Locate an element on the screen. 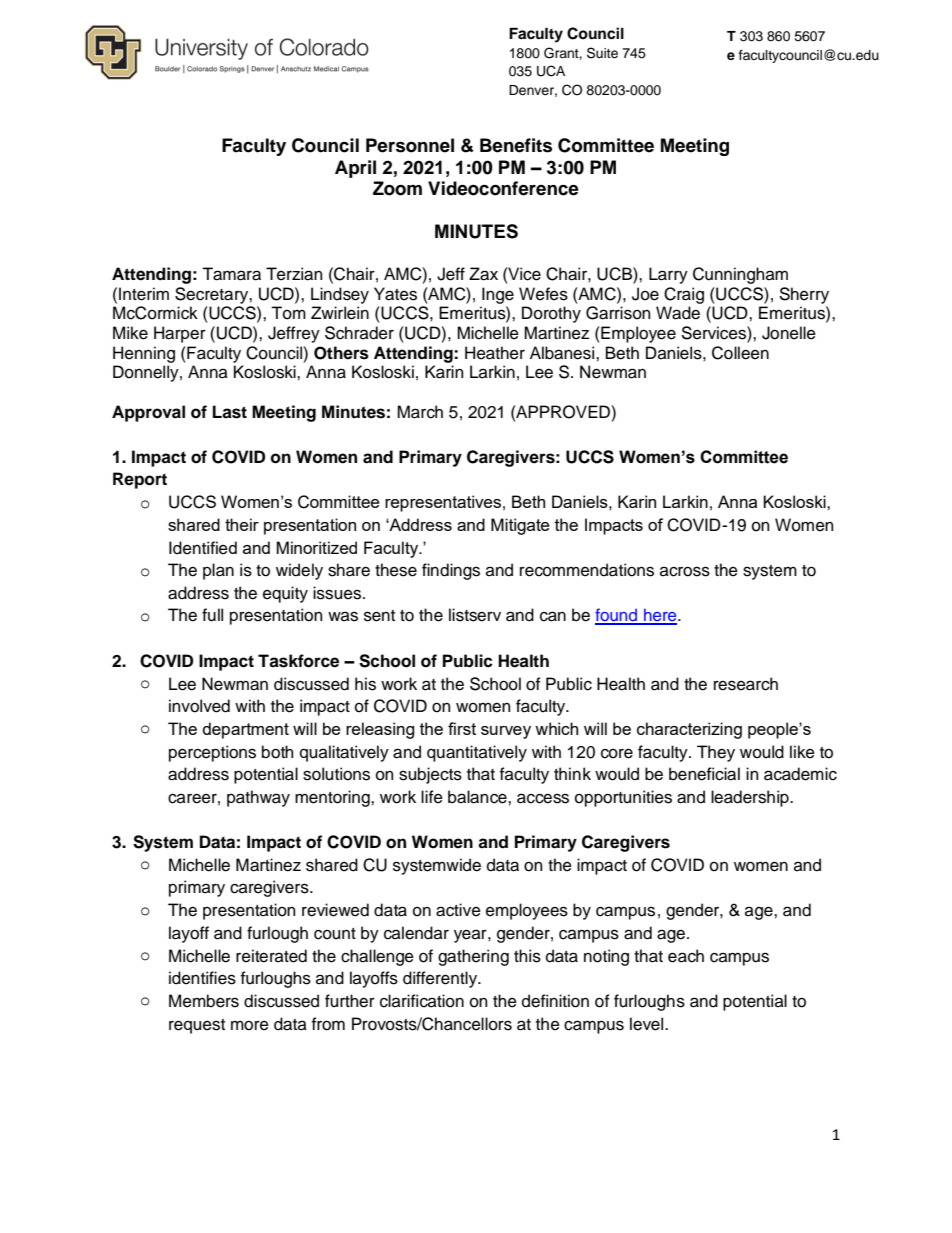 This screenshot has height=1233, width=952. Members is located at coordinates (204, 1001).
